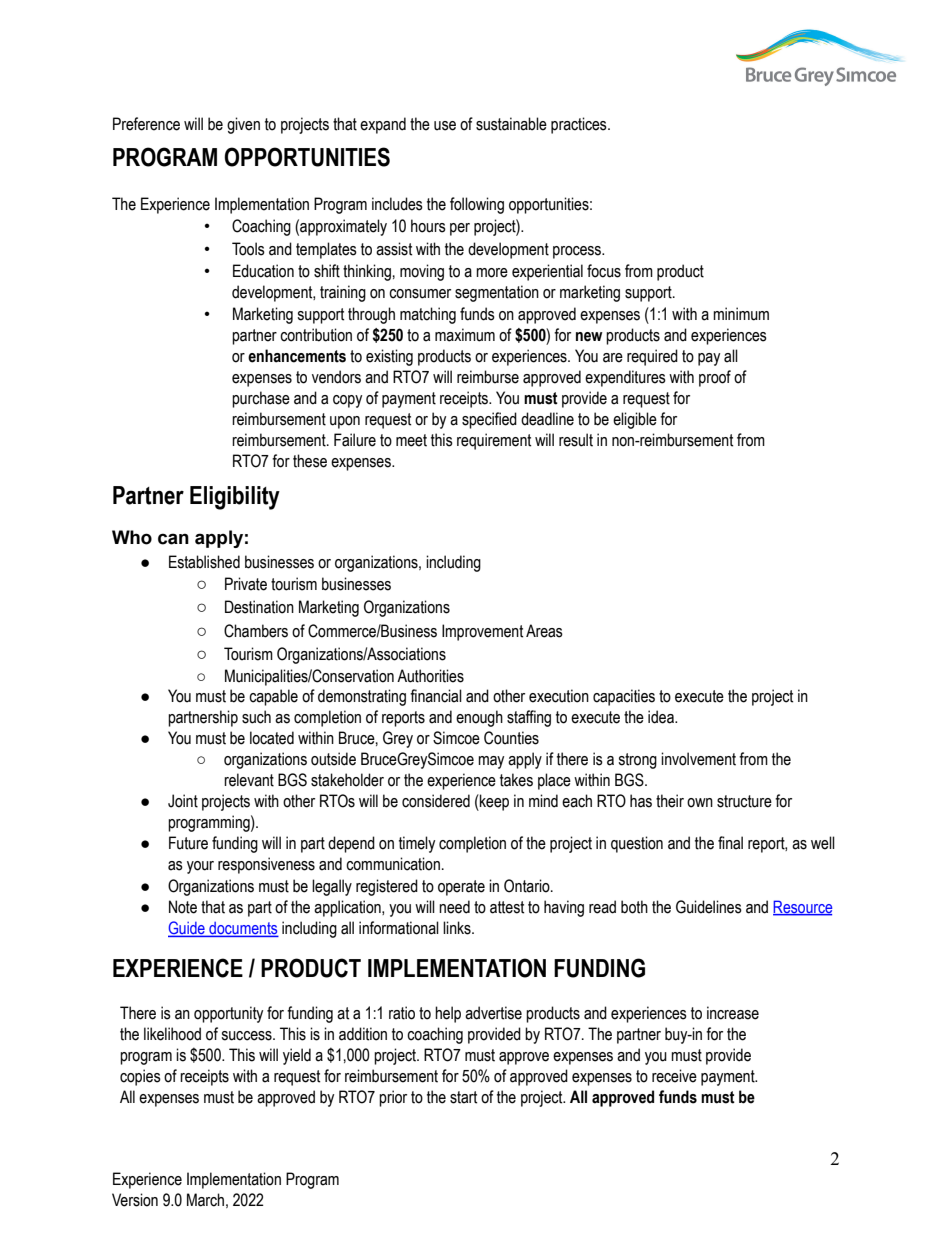  What do you see at coordinates (674, 1076) in the page?
I see `receive` at bounding box center [674, 1076].
